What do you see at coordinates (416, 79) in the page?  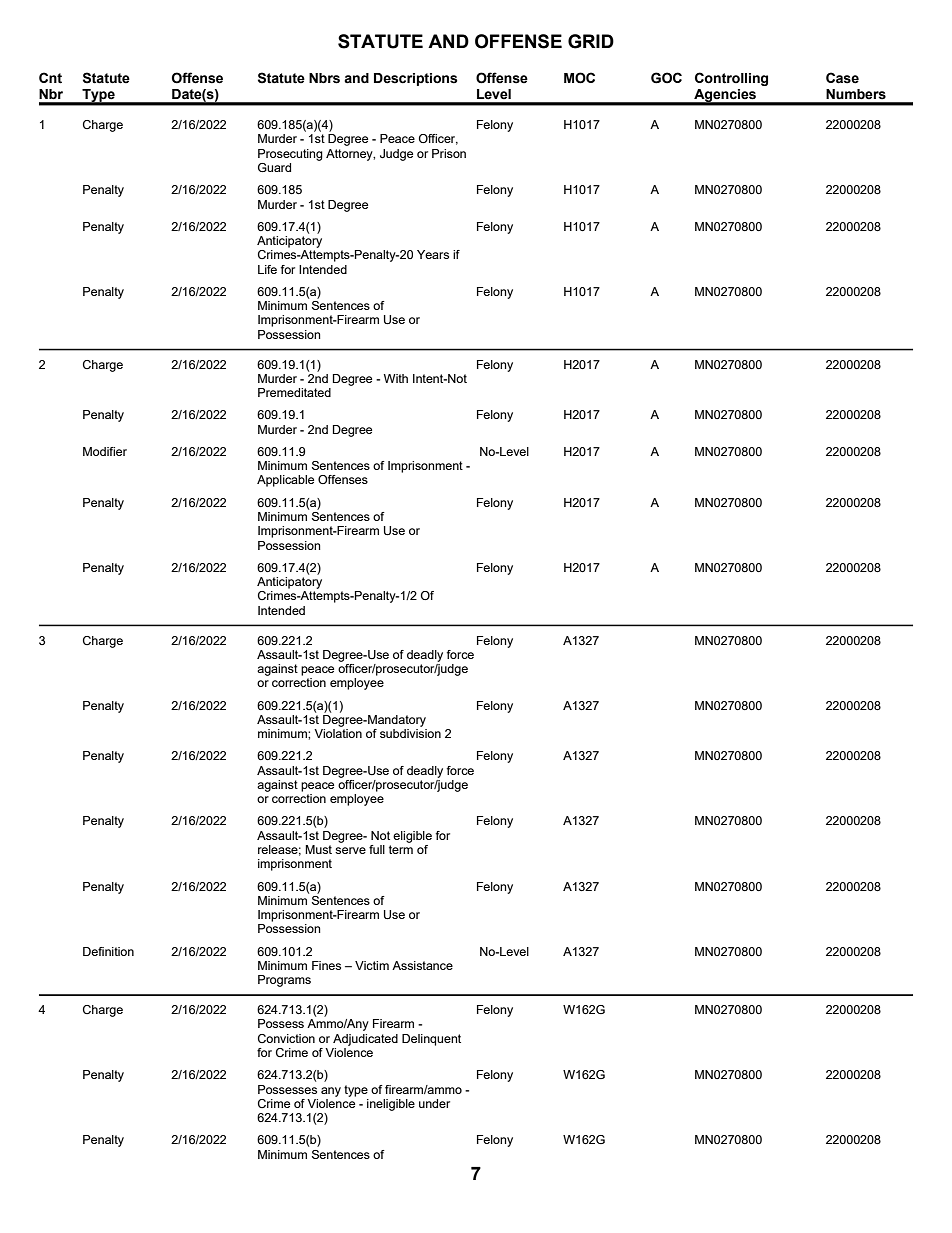 I see `Descriptions` at bounding box center [416, 79].
